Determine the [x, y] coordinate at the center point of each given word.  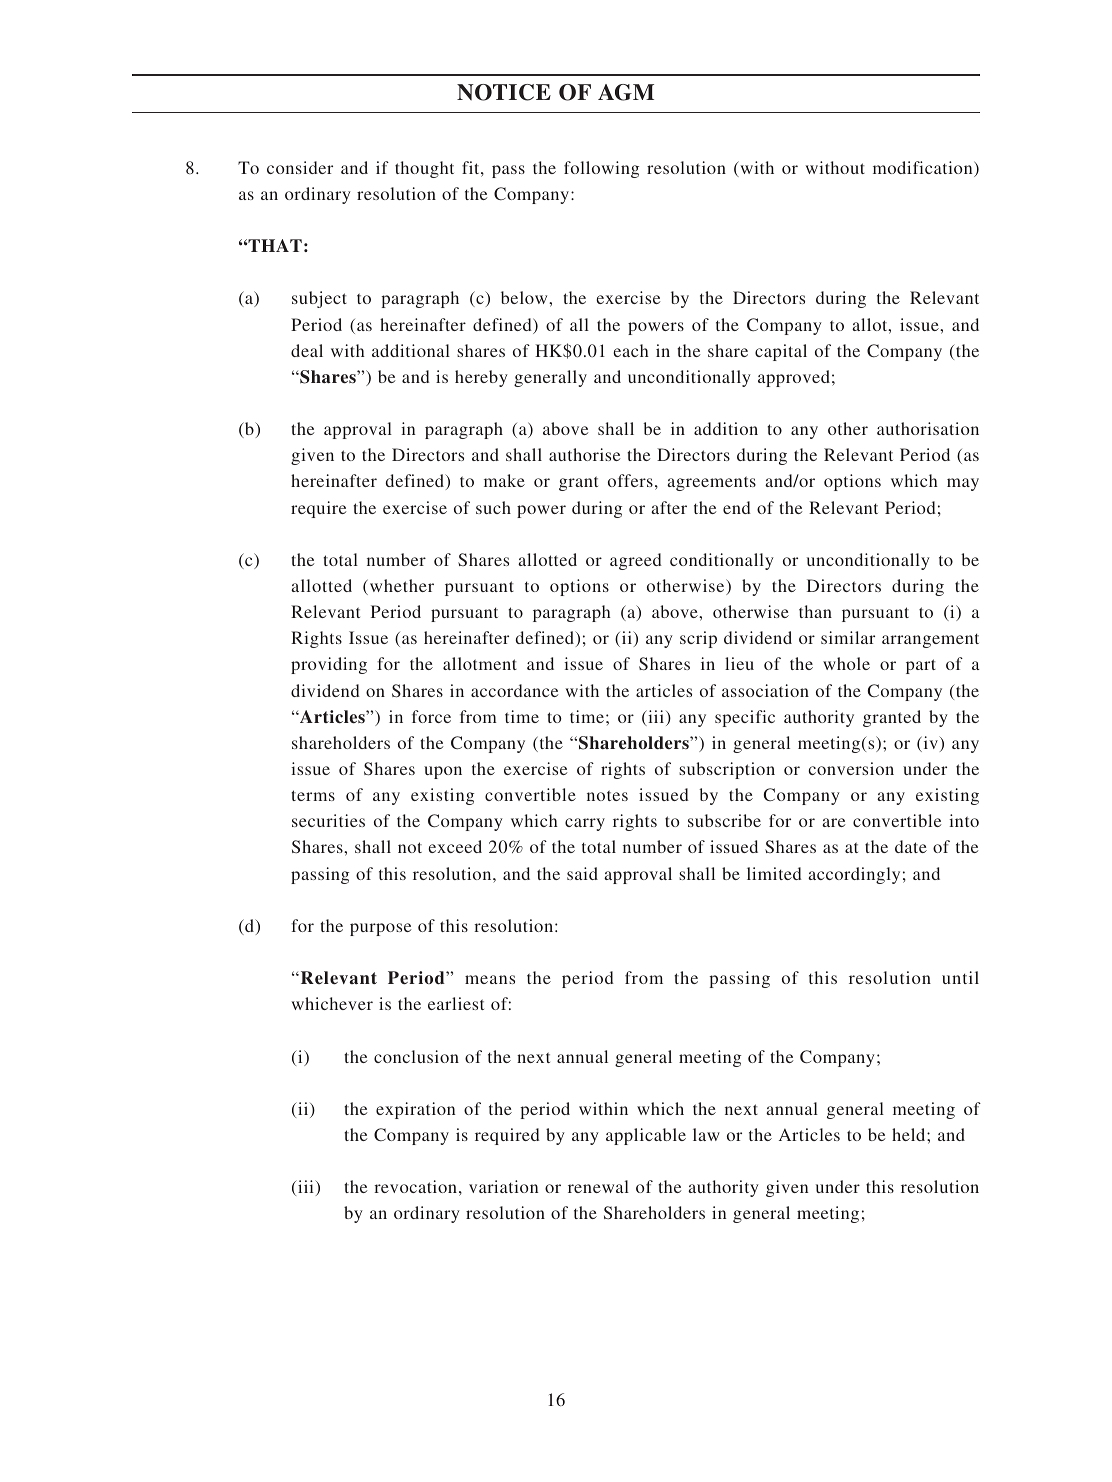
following [601, 169]
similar [848, 637]
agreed [636, 561]
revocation [415, 1186]
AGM [626, 92]
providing [329, 665]
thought [424, 169]
